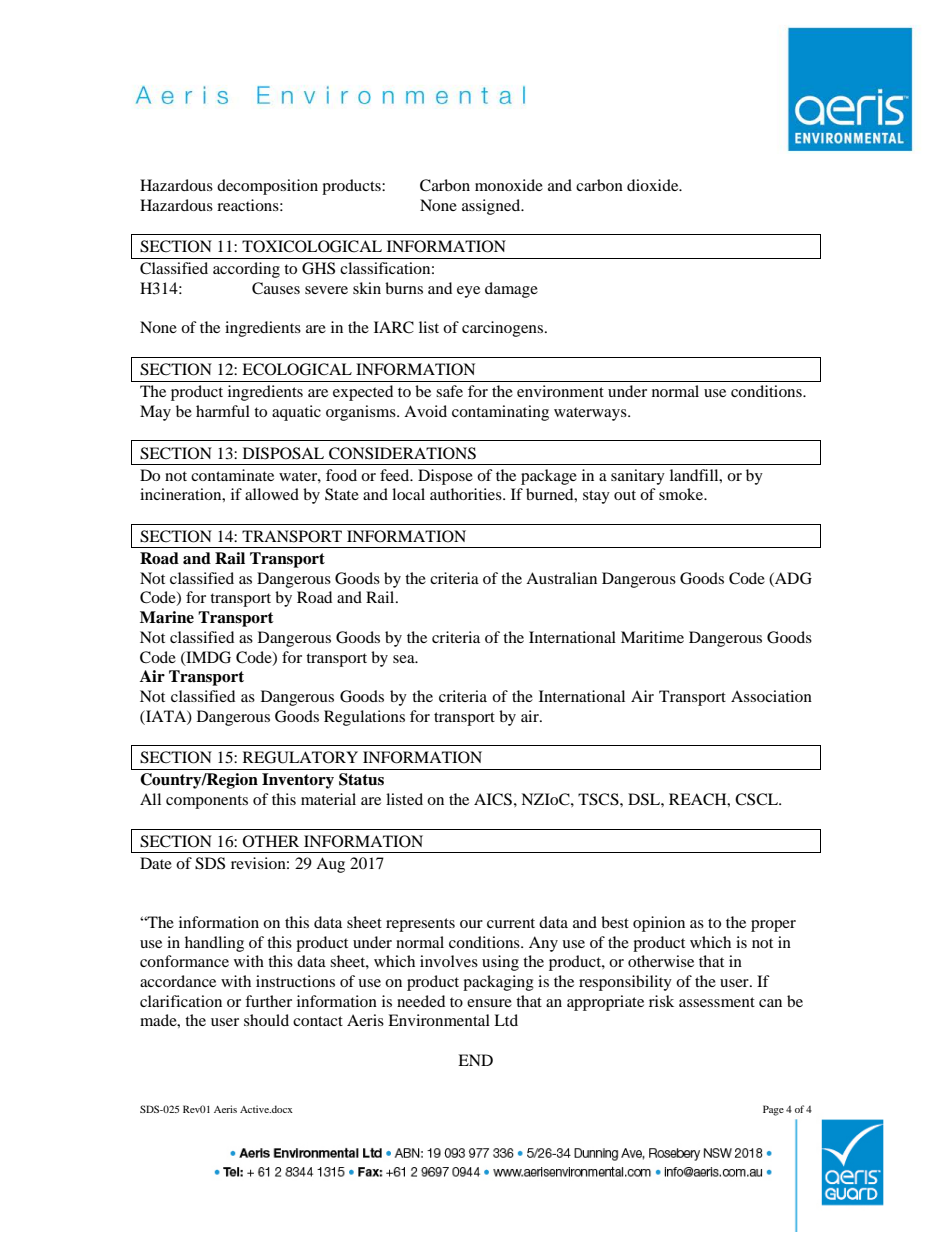 The image size is (952, 1233). What do you see at coordinates (492, 207) in the page?
I see `assigned` at bounding box center [492, 207].
